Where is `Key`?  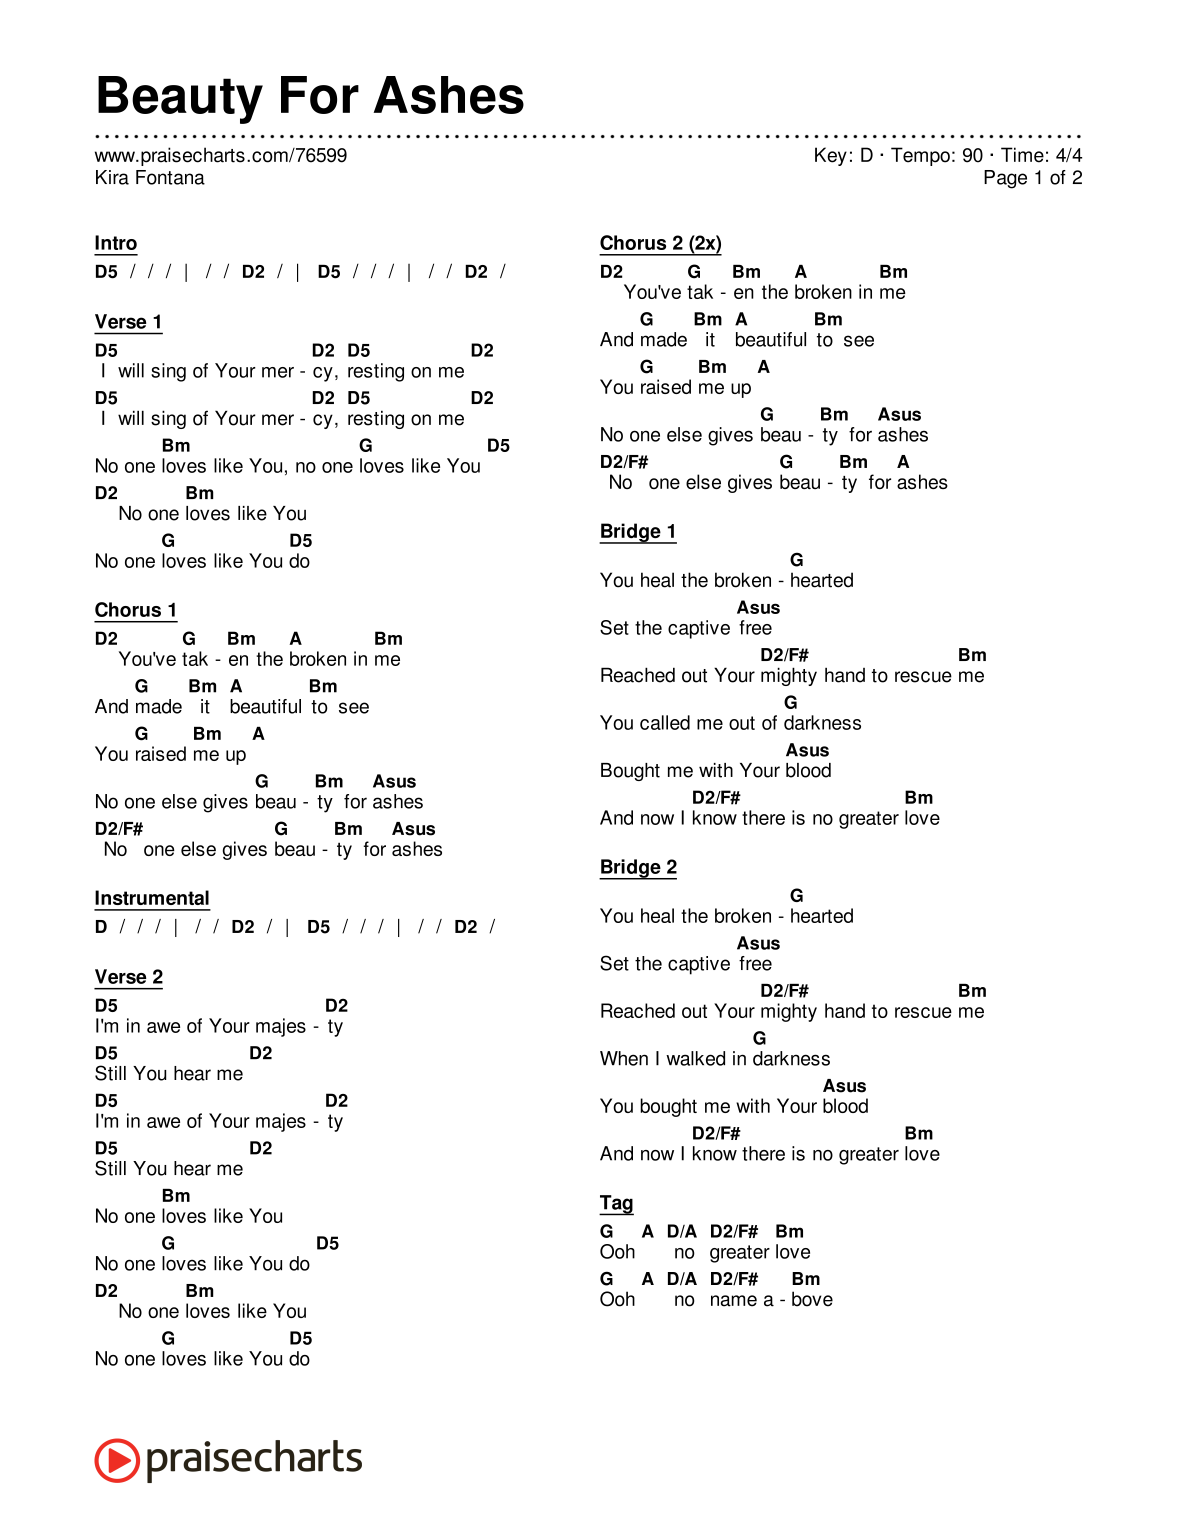
Key is located at coordinates (831, 156).
